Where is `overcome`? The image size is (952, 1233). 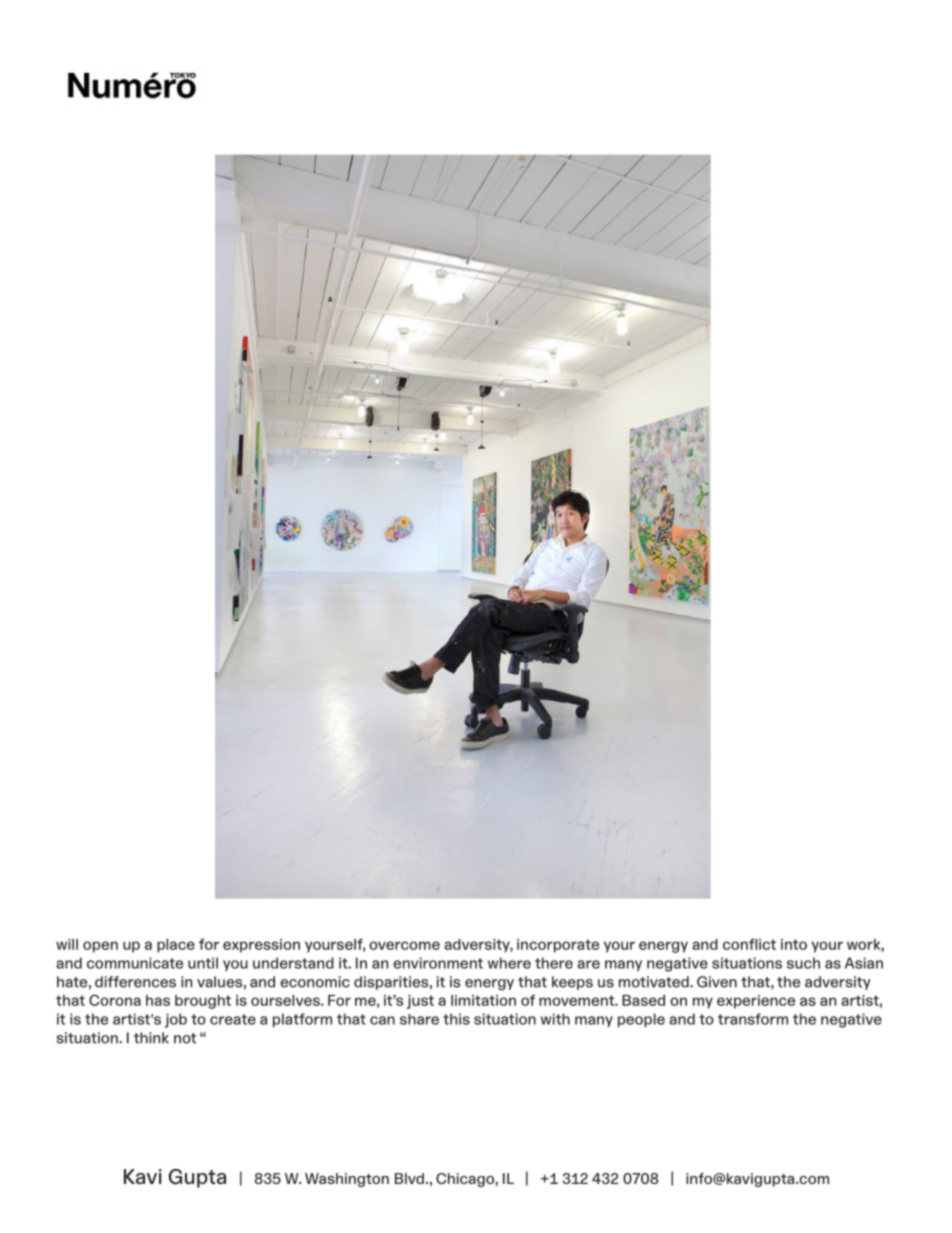 overcome is located at coordinates (404, 945).
